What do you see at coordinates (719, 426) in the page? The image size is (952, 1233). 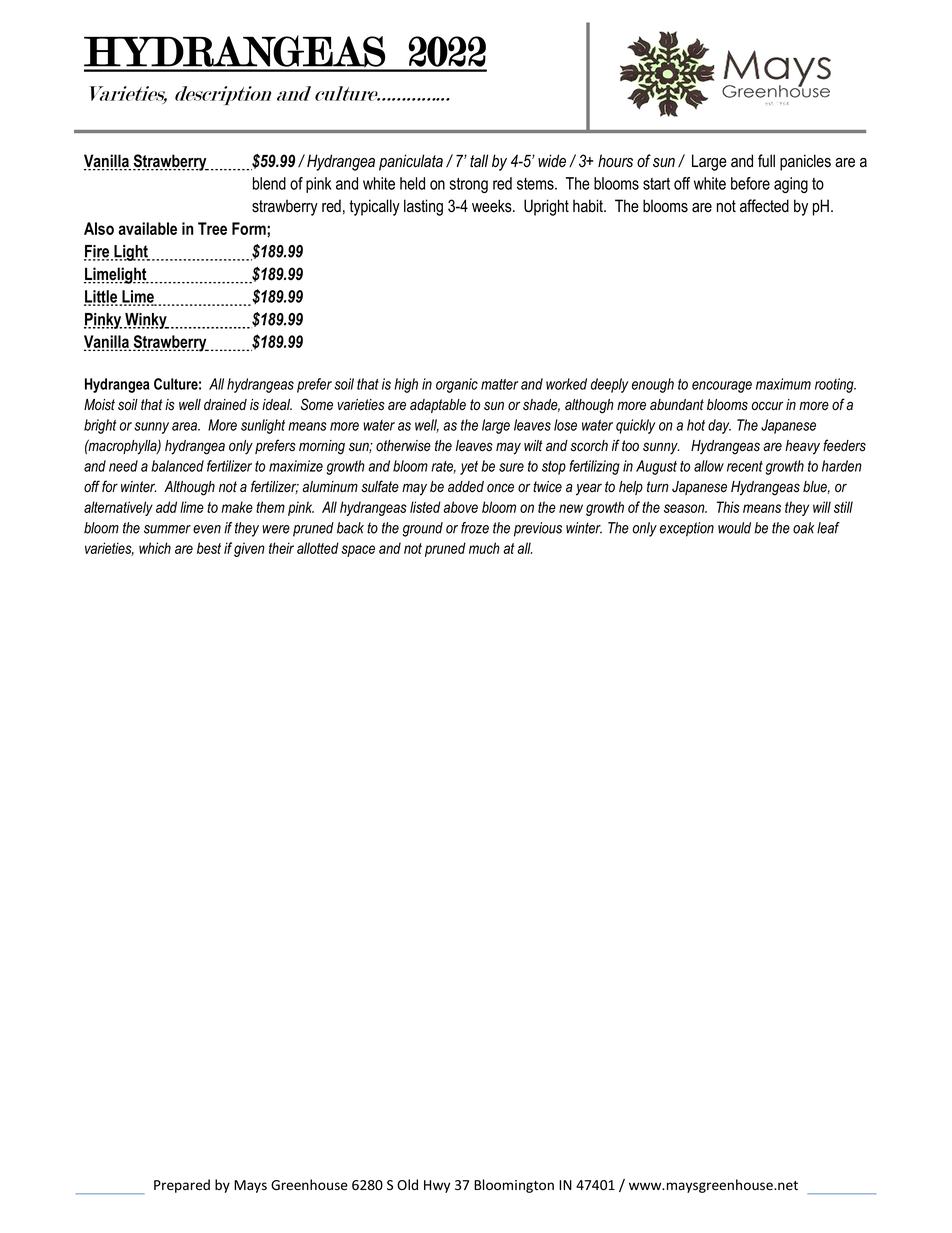 I see `day` at bounding box center [719, 426].
